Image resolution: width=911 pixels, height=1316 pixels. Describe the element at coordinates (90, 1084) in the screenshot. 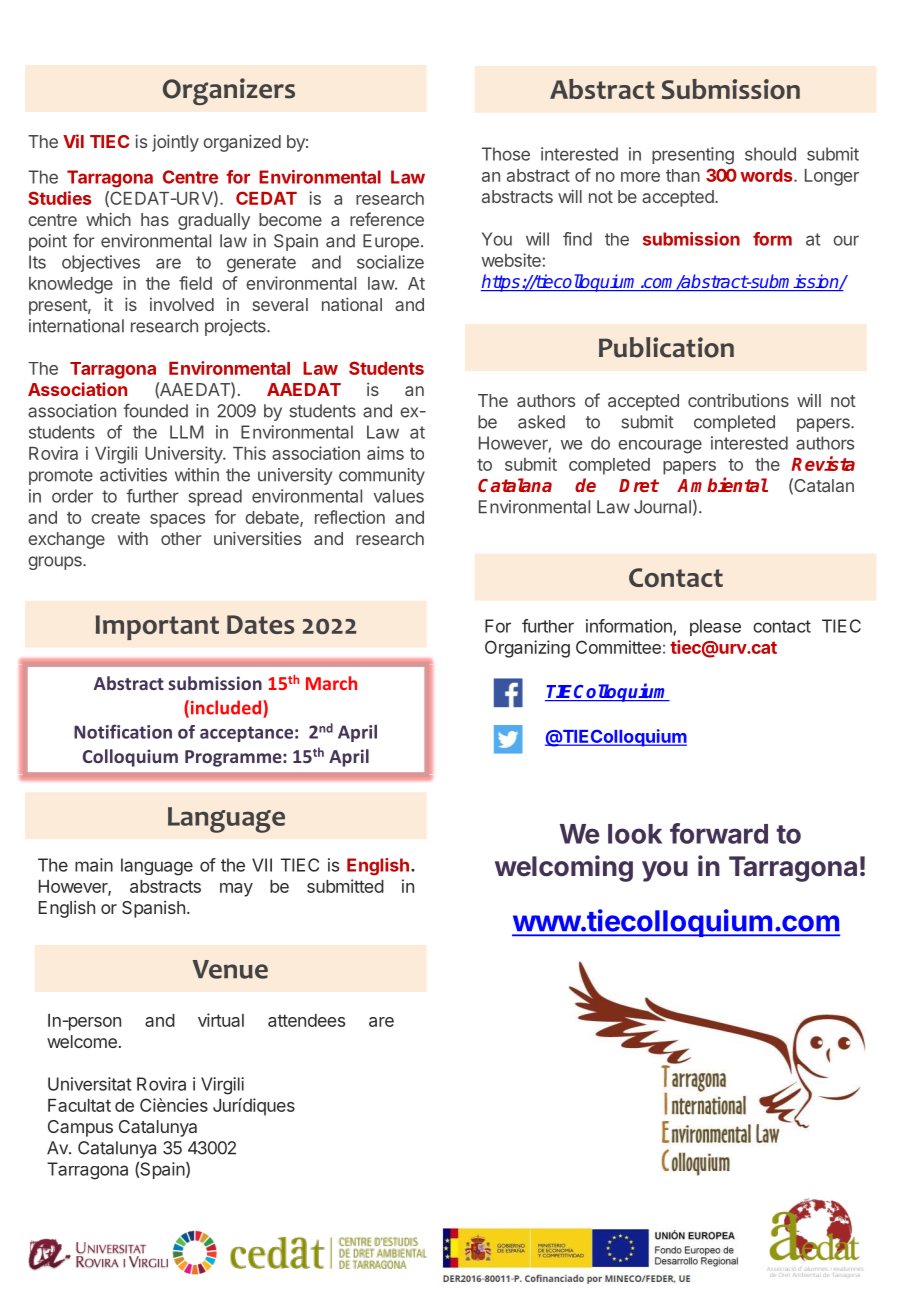

I see `Universitat` at that location.
